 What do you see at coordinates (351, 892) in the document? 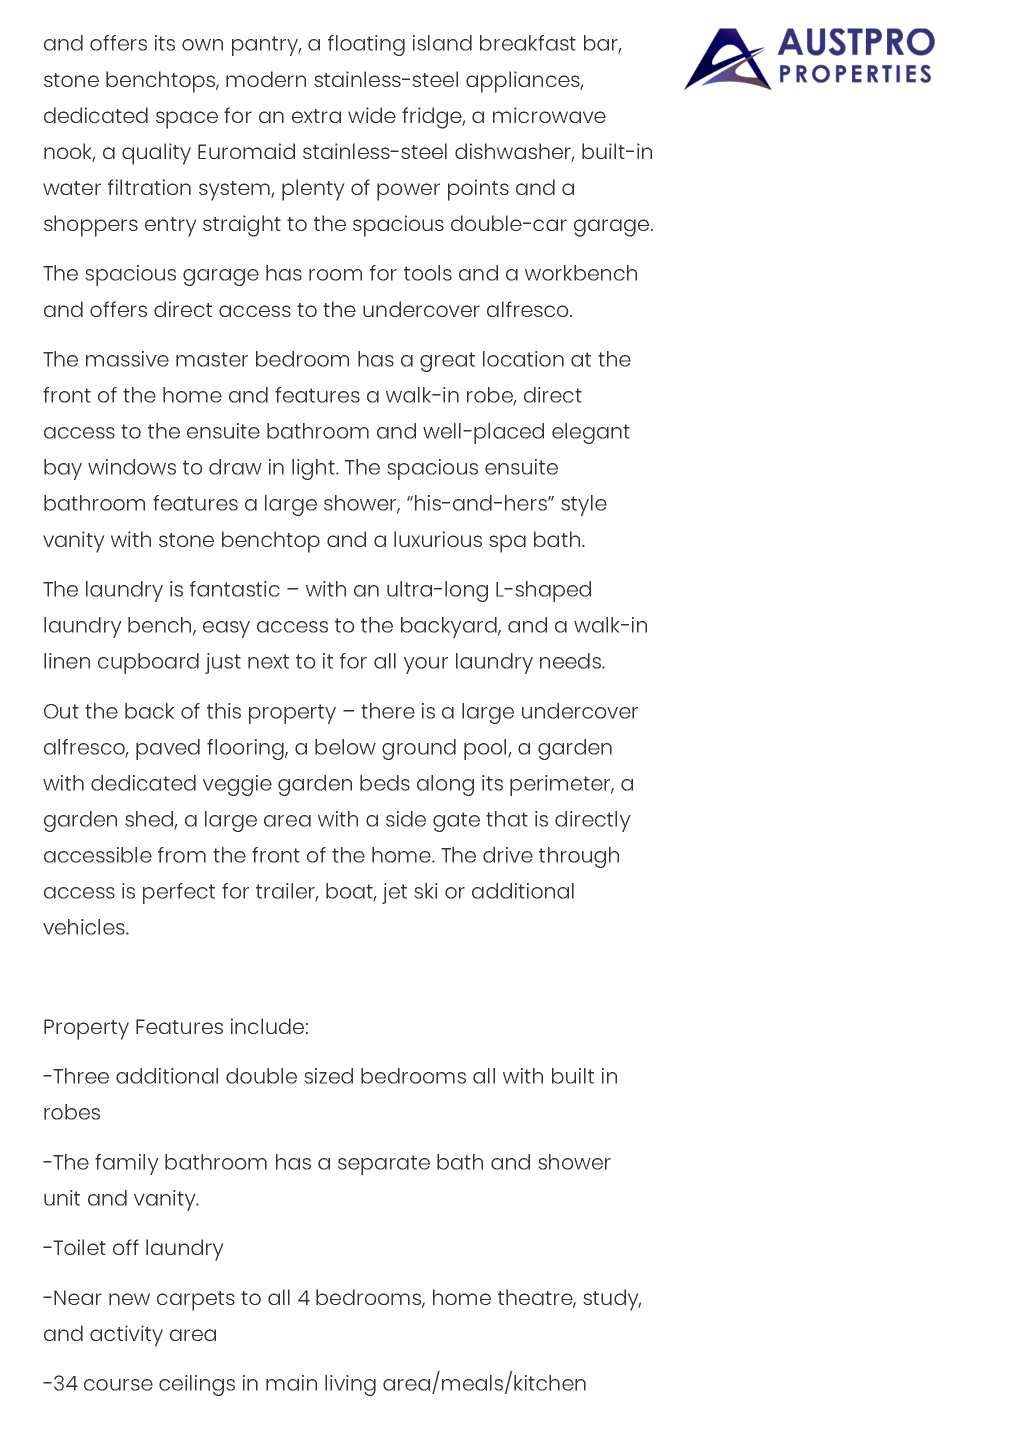
I see `boat` at bounding box center [351, 892].
